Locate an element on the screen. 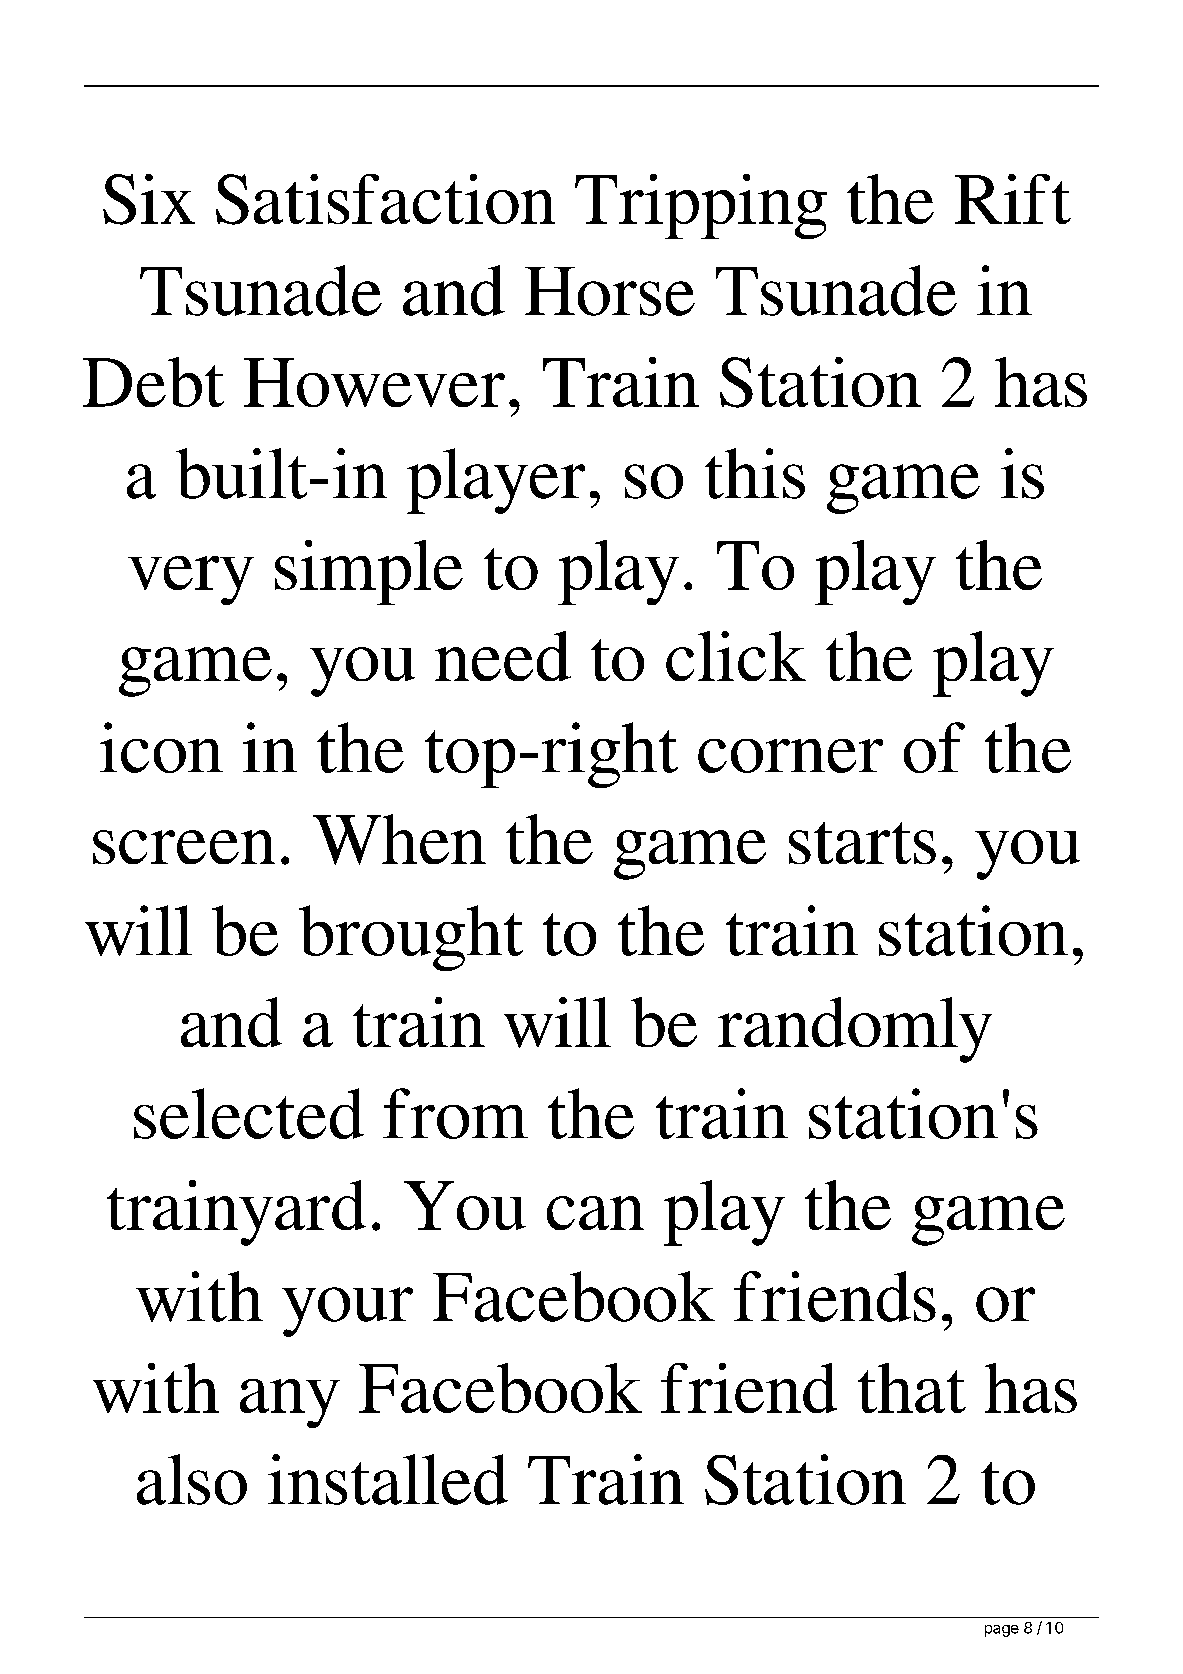  icon is located at coordinates (161, 747).
